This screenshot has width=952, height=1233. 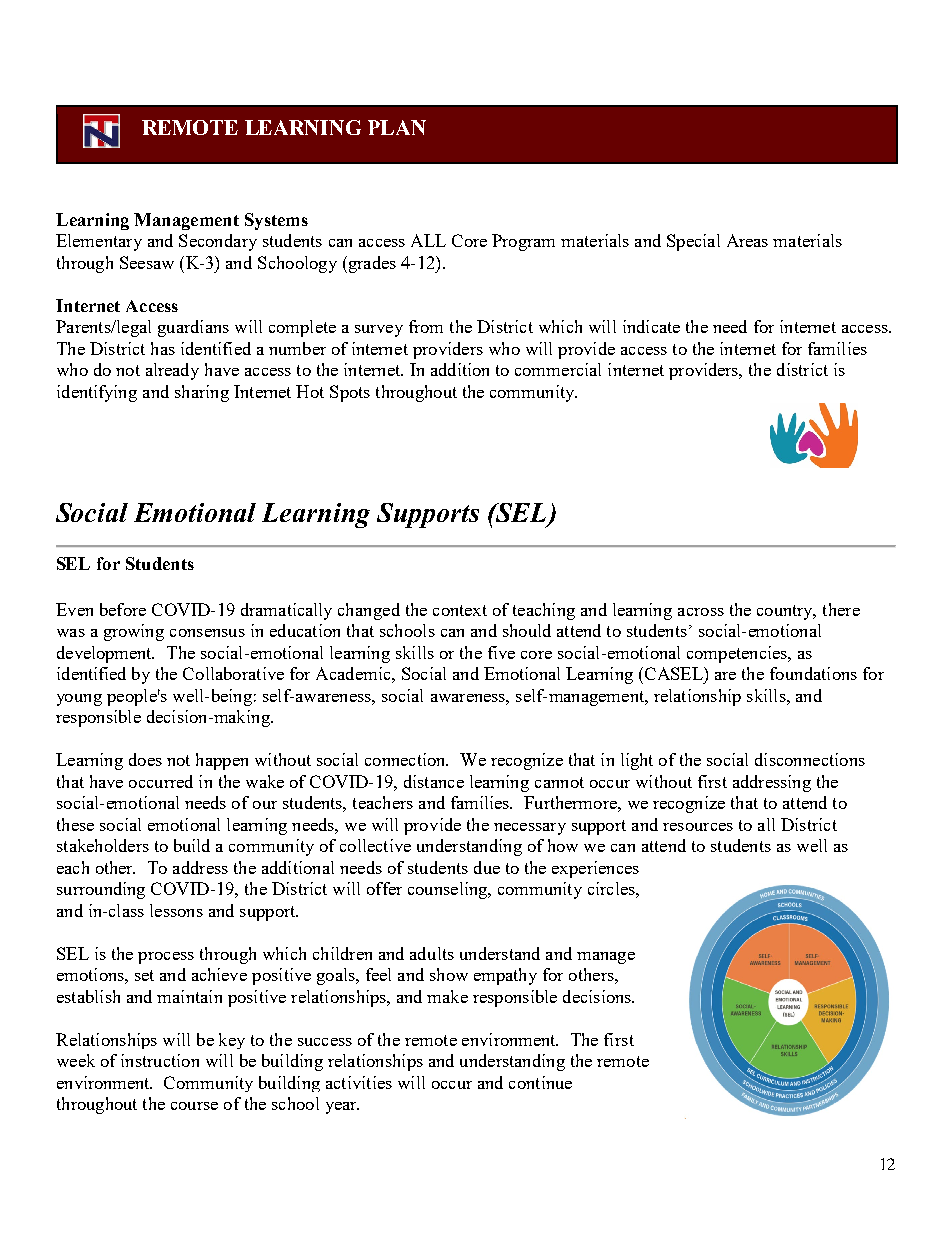 I want to click on resources, so click(x=698, y=827).
